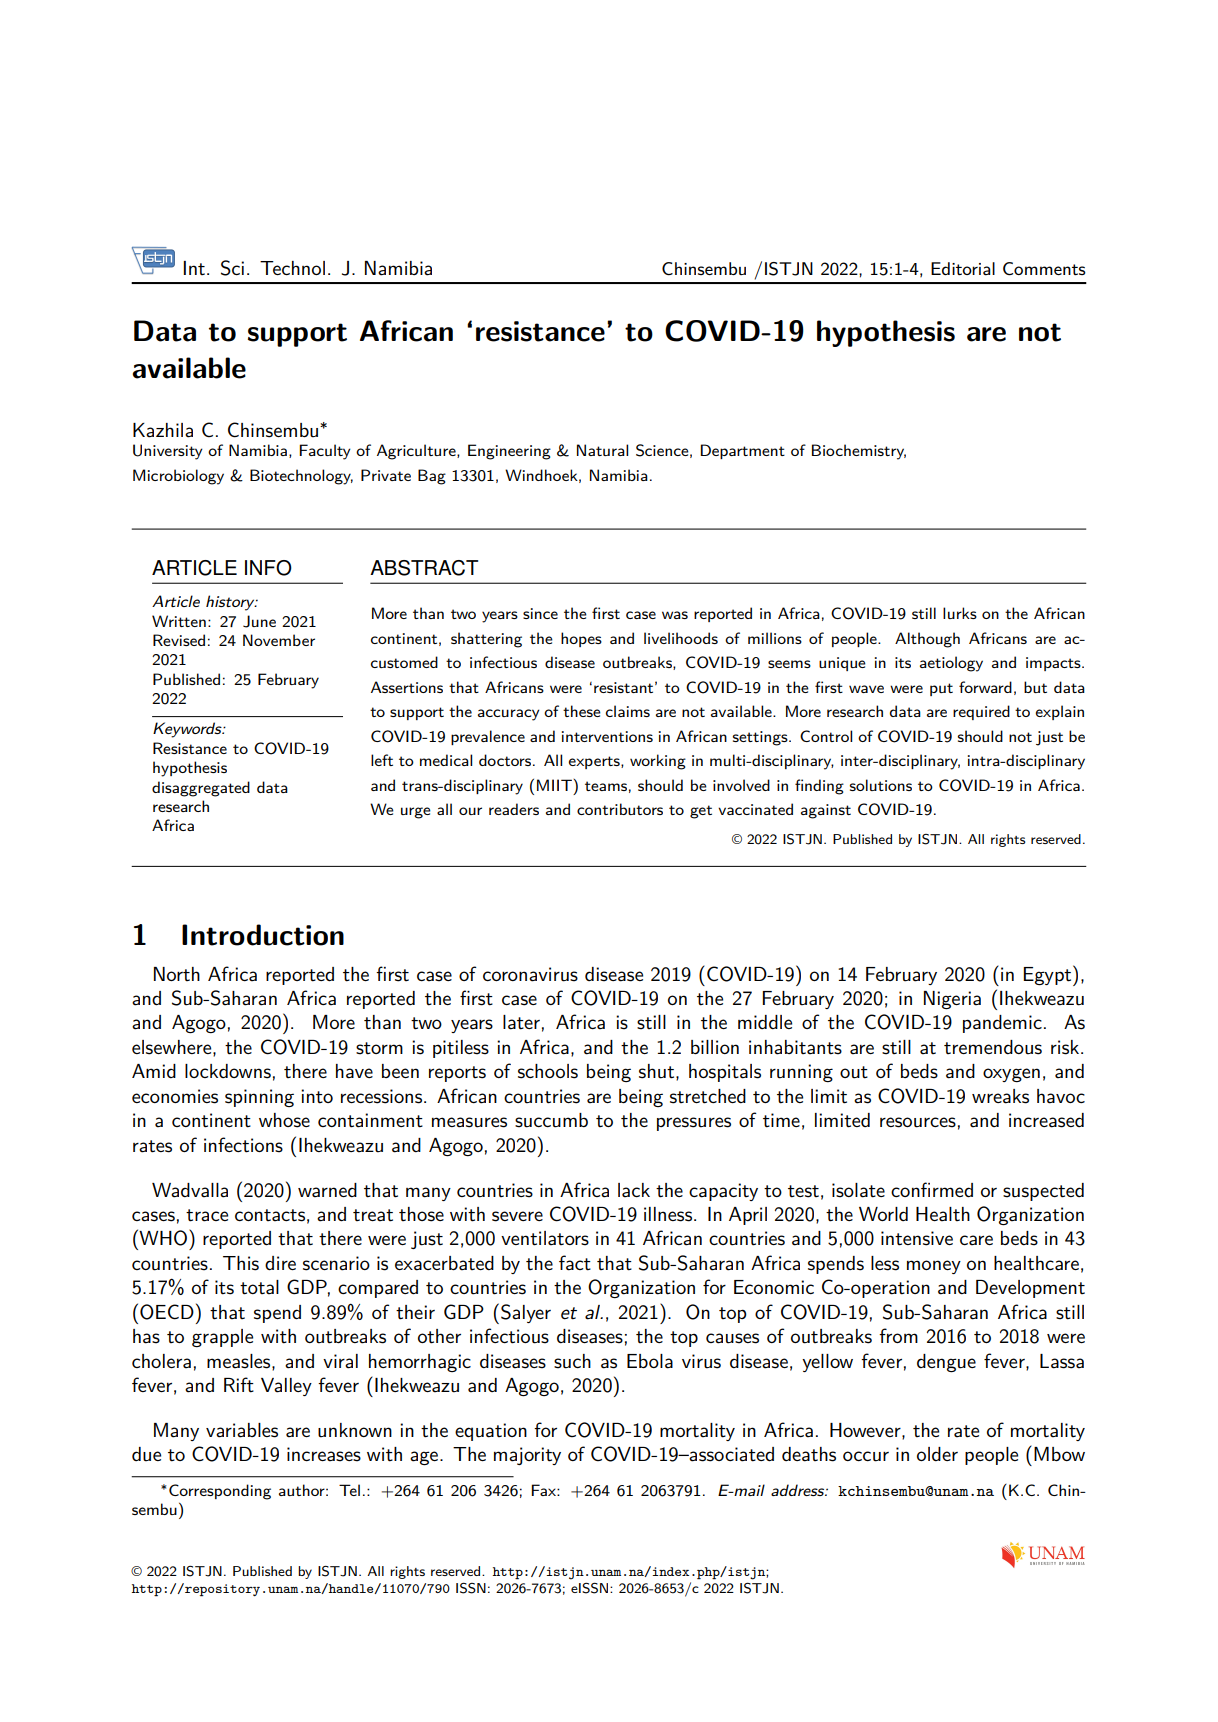 This image has height=1722, width=1218. What do you see at coordinates (937, 1454) in the image?
I see `older` at bounding box center [937, 1454].
